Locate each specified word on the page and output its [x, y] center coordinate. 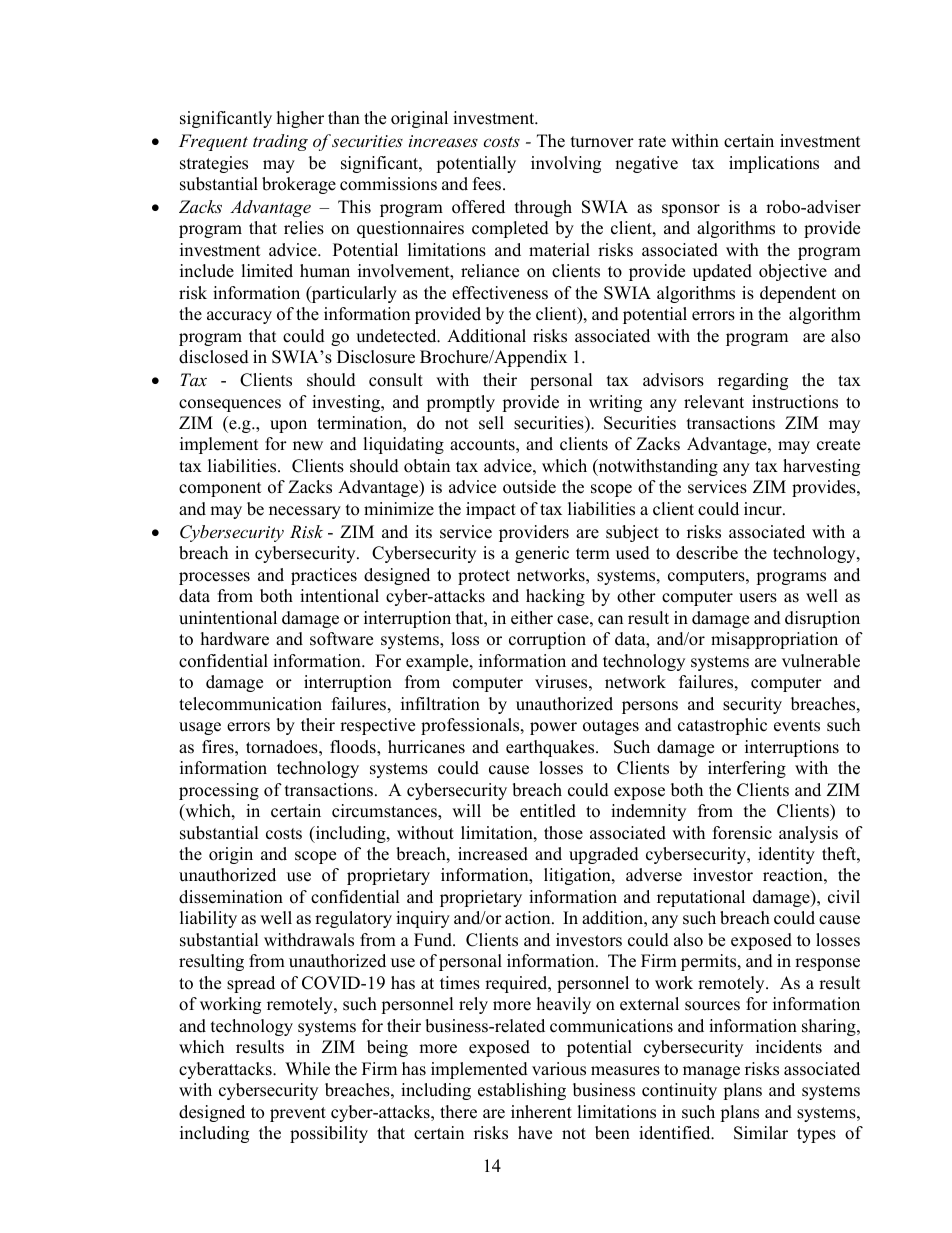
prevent [298, 1114]
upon [288, 426]
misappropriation [774, 640]
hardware [235, 639]
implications [774, 164]
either [532, 618]
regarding [753, 381]
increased [493, 854]
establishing [522, 1091]
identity [786, 855]
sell [491, 423]
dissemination [231, 897]
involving [566, 164]
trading [280, 142]
